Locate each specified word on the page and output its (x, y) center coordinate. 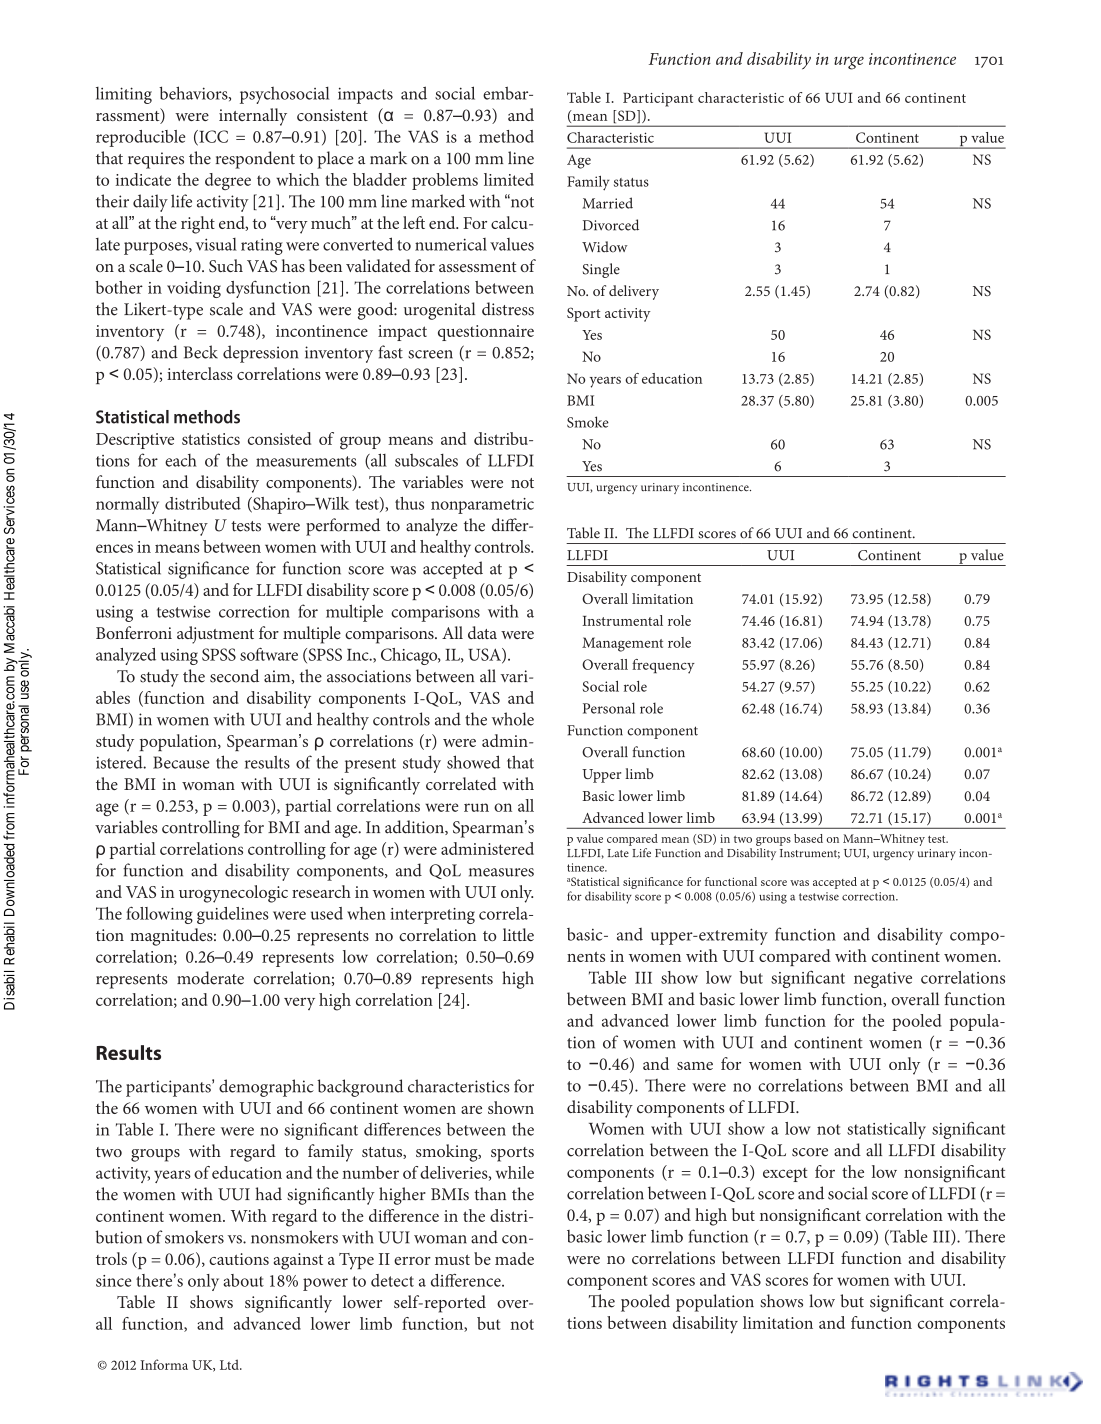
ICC (212, 137)
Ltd (230, 1364)
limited (509, 179)
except (785, 1175)
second (234, 676)
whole (513, 719)
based (808, 838)
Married (607, 203)
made (514, 1258)
